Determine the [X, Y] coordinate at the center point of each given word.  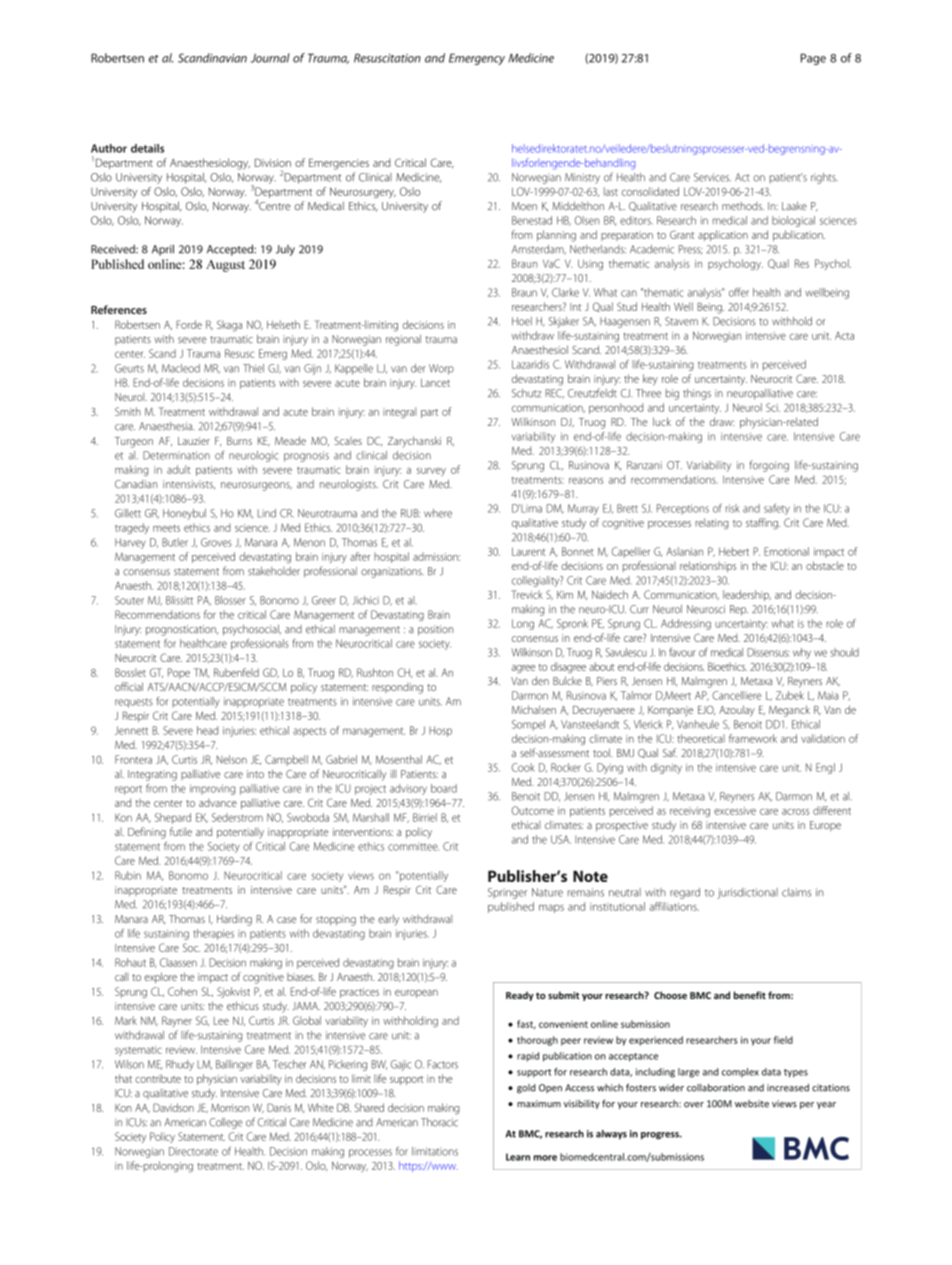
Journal [270, 58]
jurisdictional [747, 893]
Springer [507, 893]
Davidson [173, 1107]
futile [181, 831]
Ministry [582, 178]
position [435, 630]
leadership [747, 595]
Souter [129, 600]
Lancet [435, 382]
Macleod [181, 368]
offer [739, 292]
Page [813, 59]
